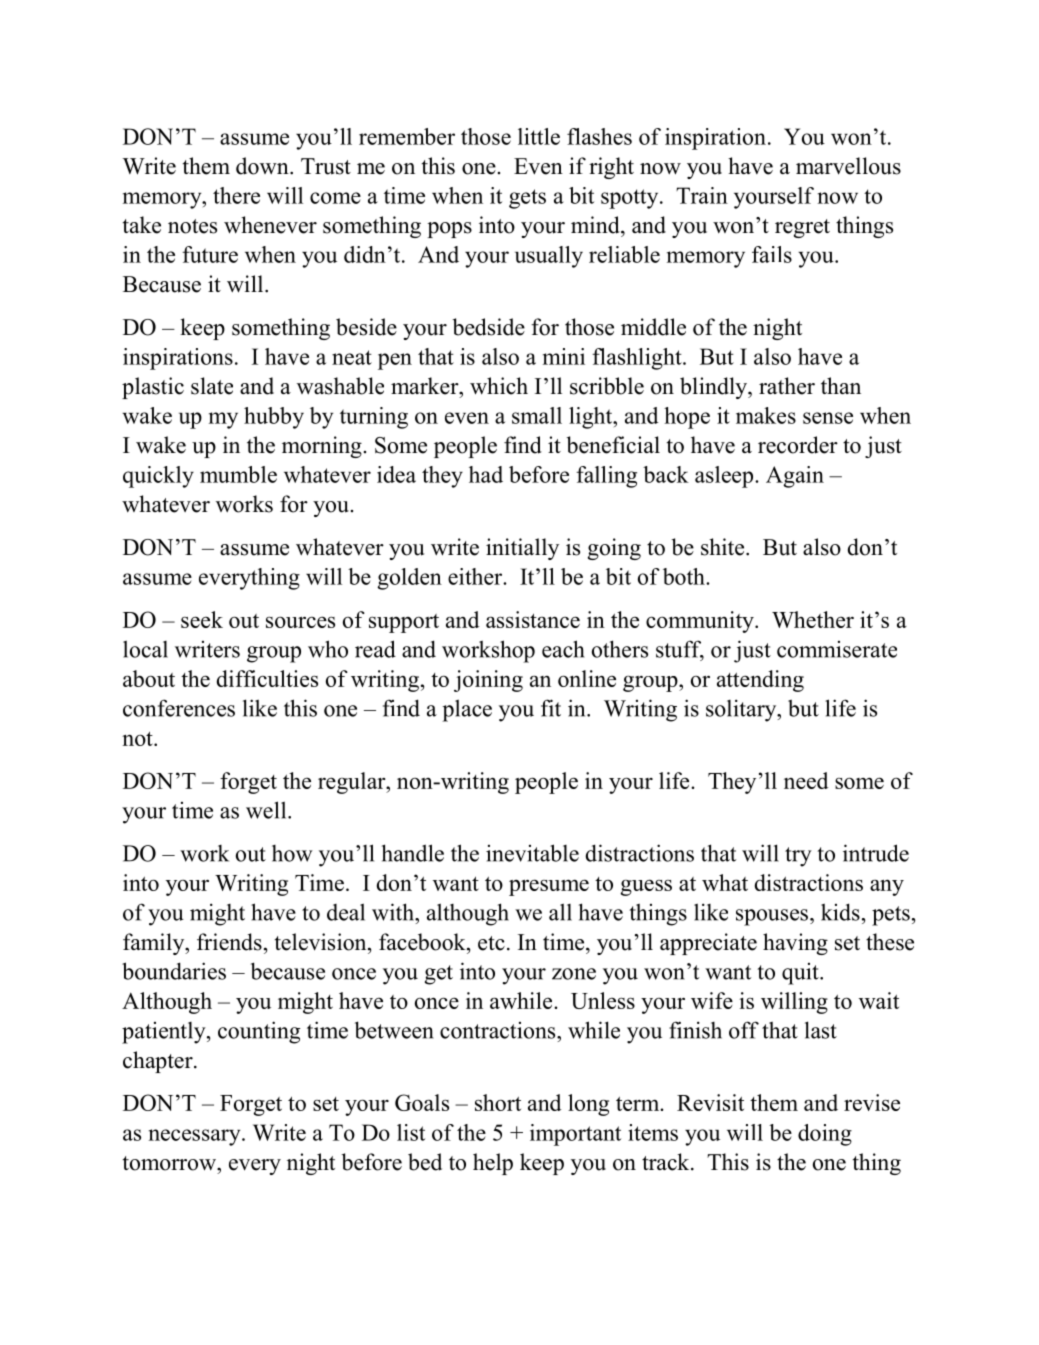  I want to click on commiserate, so click(837, 649).
